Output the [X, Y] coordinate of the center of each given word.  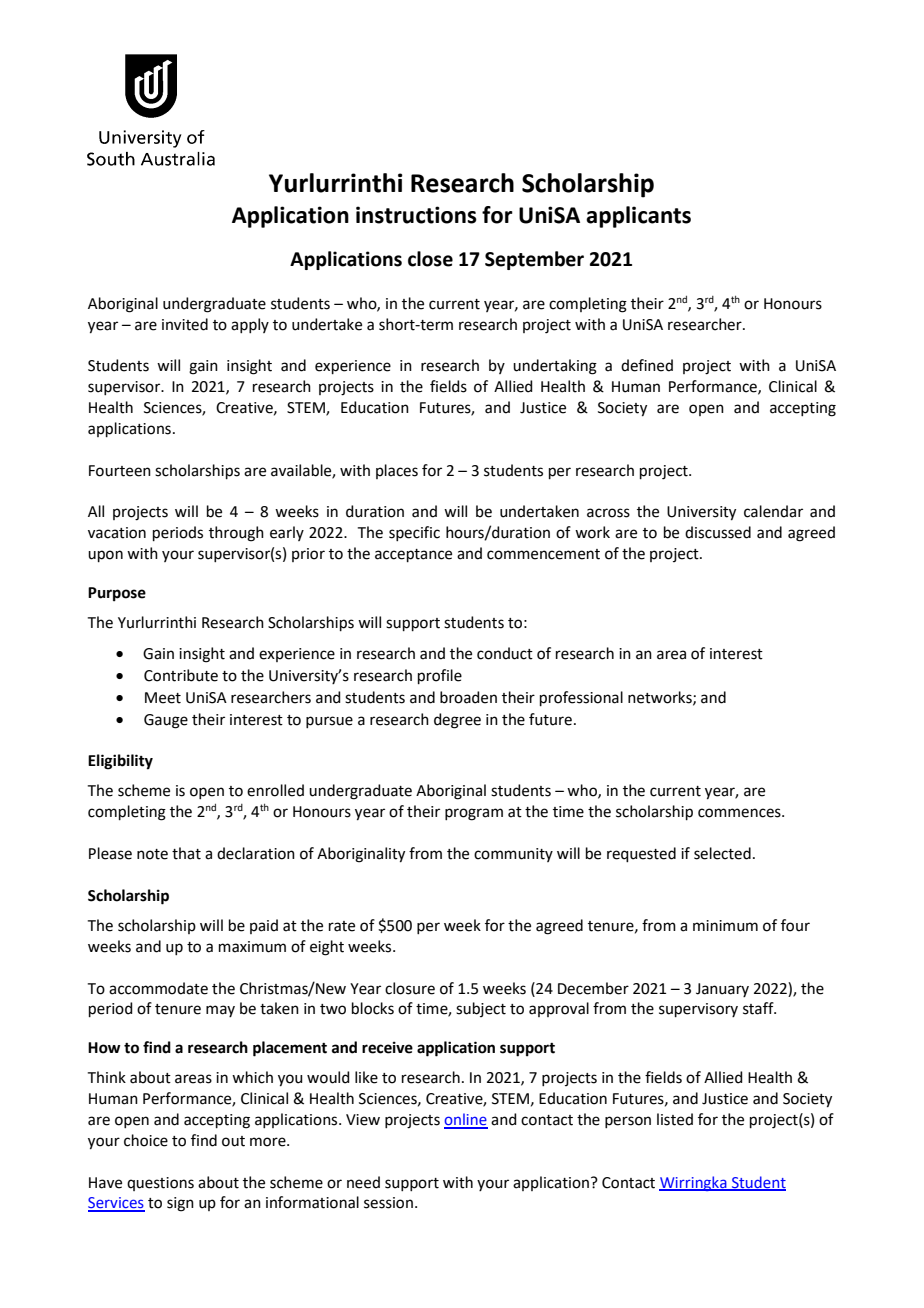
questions [160, 1184]
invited [185, 324]
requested [641, 854]
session [388, 1203]
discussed [718, 532]
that [186, 853]
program [474, 814]
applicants [638, 217]
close [430, 259]
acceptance [413, 555]
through [236, 534]
